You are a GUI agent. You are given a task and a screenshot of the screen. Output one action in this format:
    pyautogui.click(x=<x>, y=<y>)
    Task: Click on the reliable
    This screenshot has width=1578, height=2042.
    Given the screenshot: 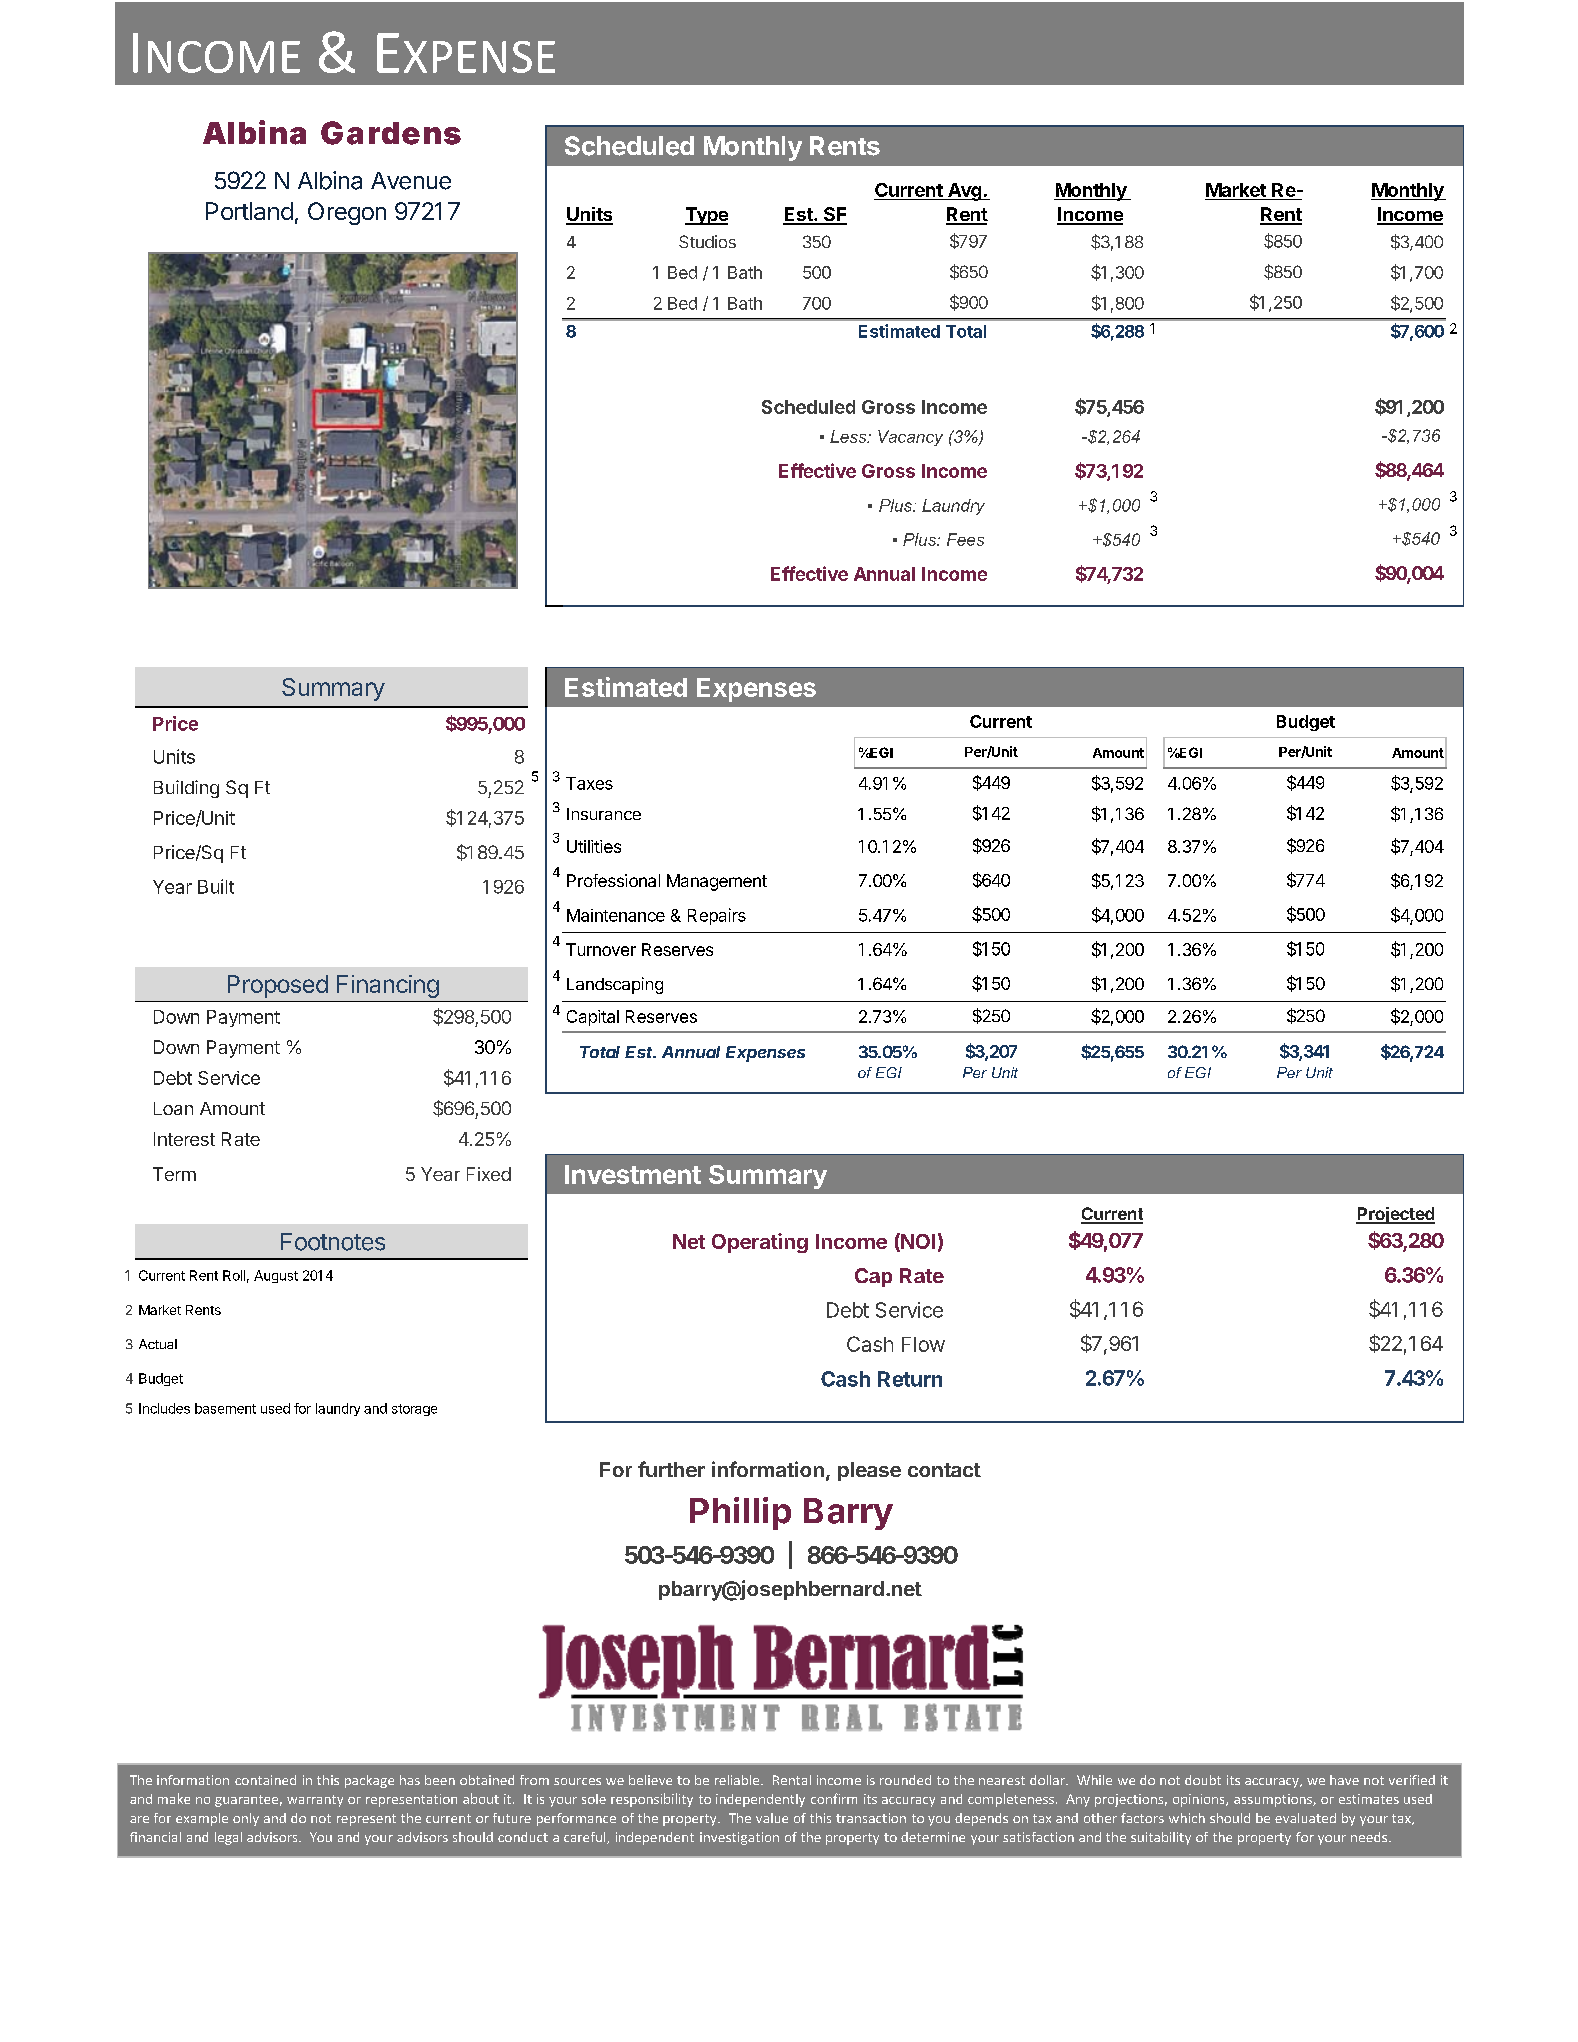 What is the action you would take?
    pyautogui.click(x=738, y=1780)
